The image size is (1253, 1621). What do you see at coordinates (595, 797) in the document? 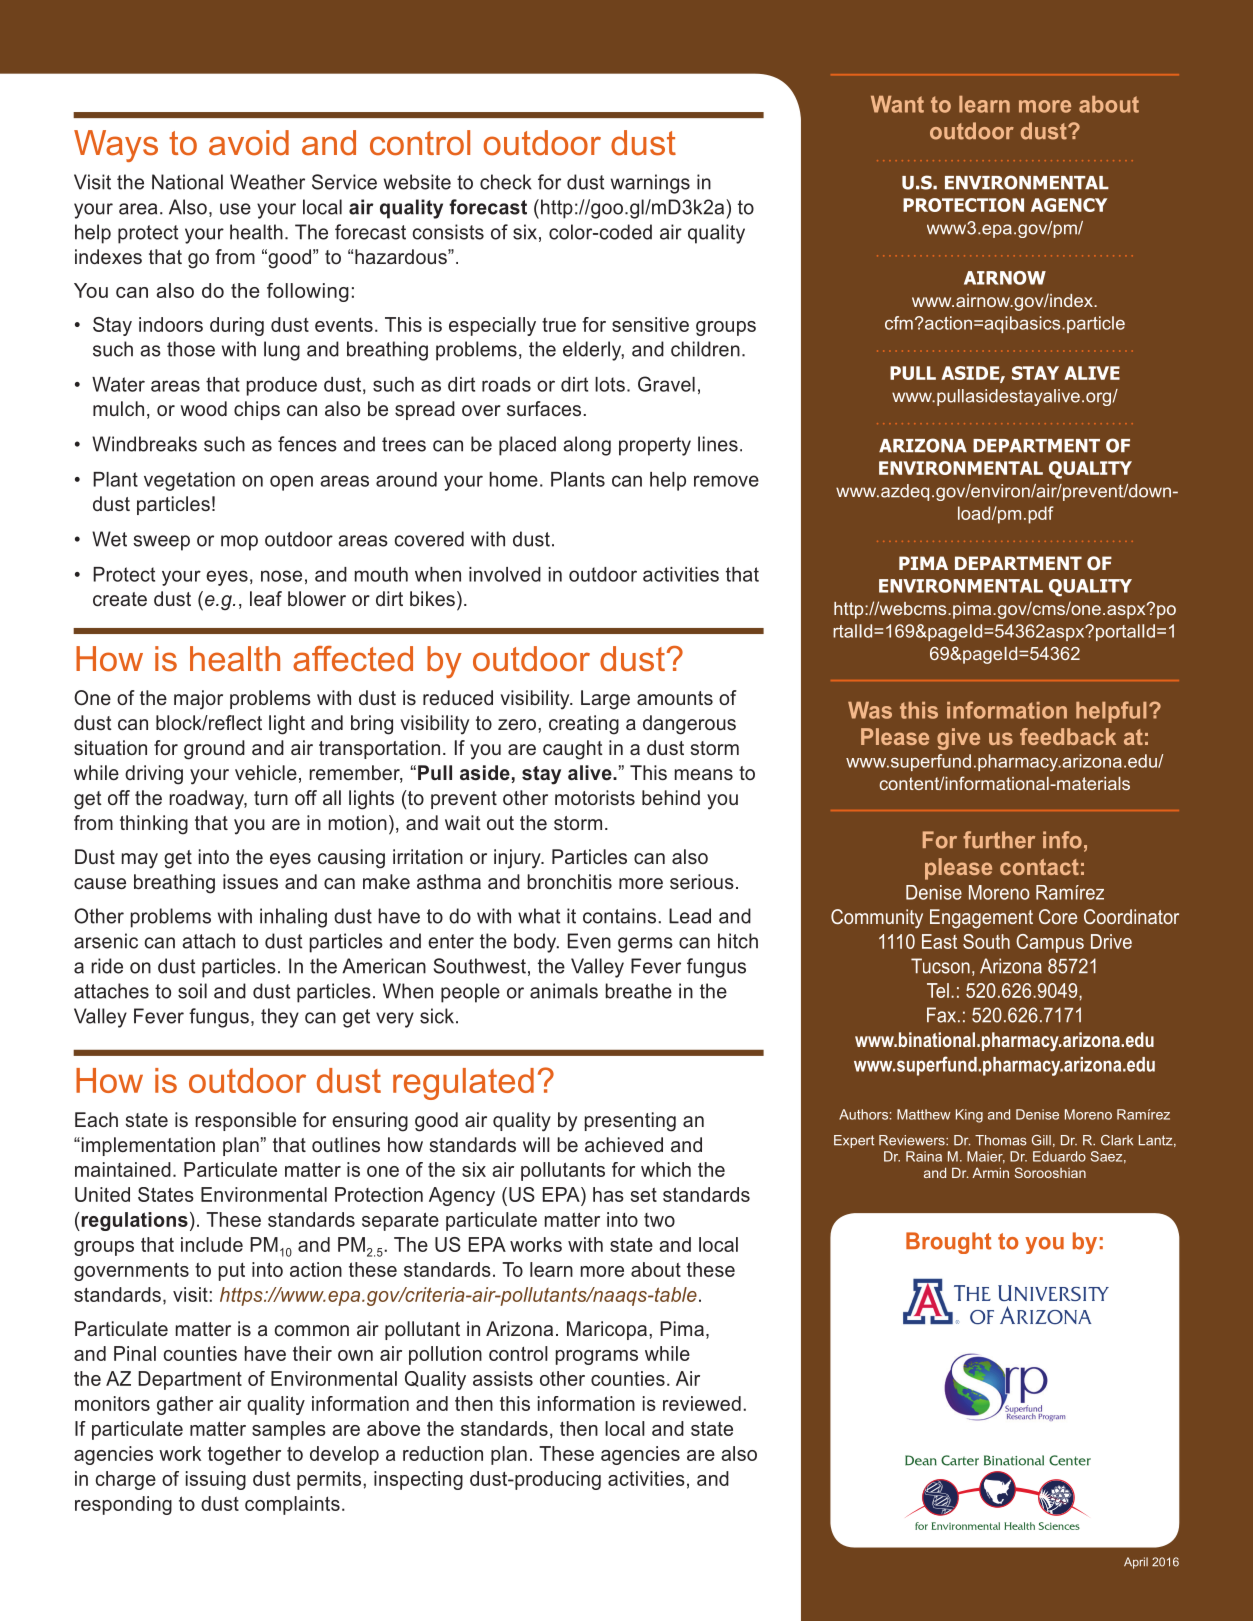
I see `motorists` at bounding box center [595, 797].
